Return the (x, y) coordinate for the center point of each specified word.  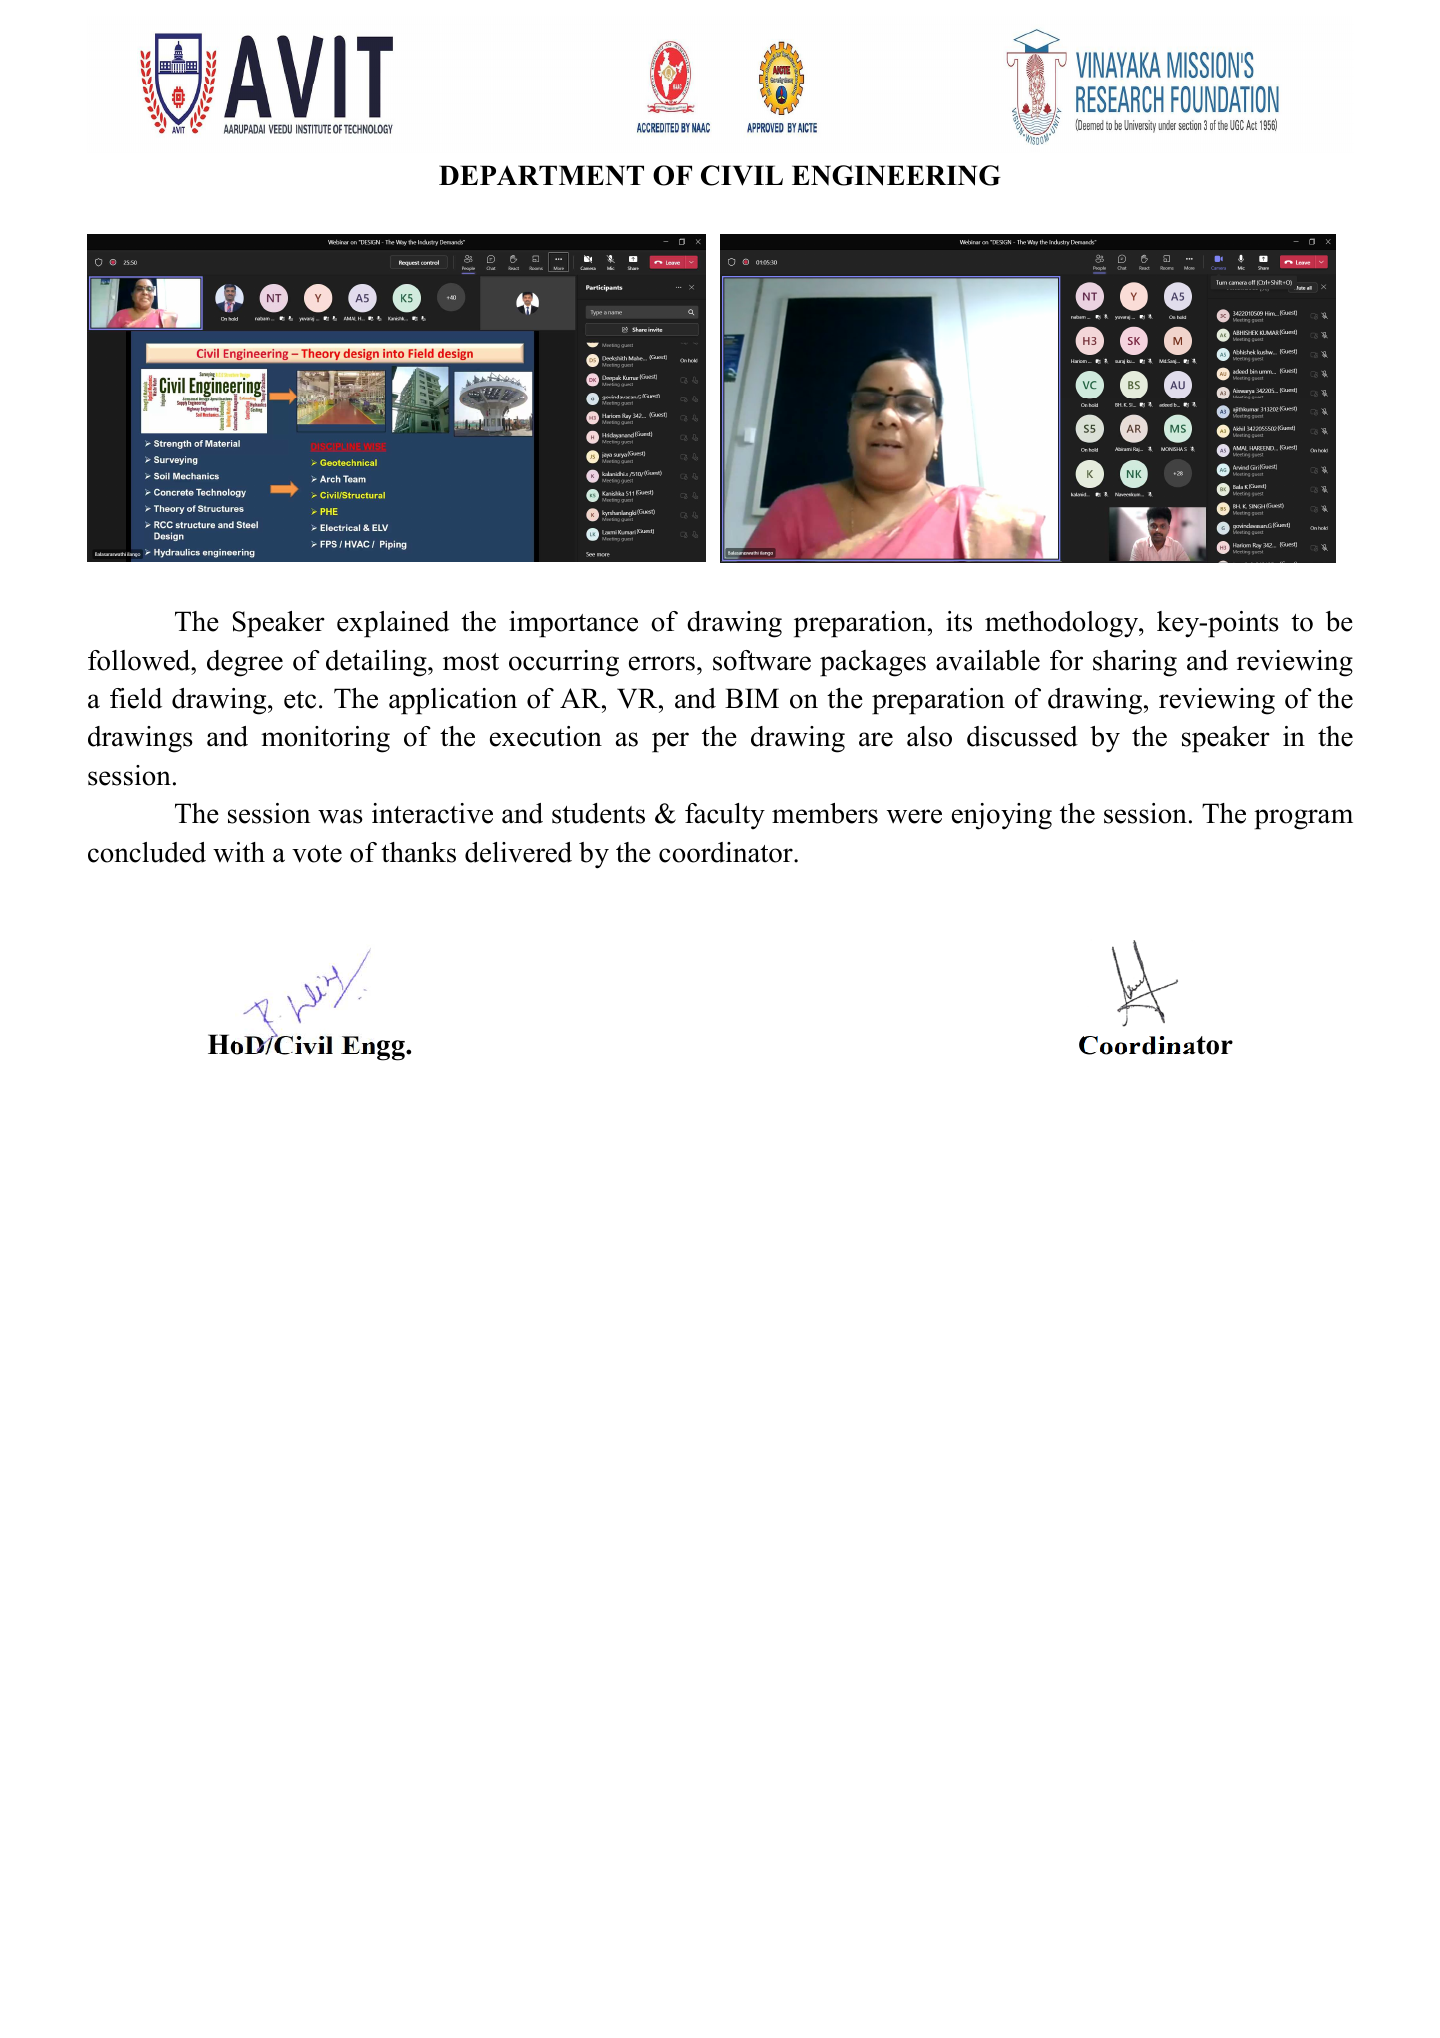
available (988, 660)
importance (573, 624)
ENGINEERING (896, 175)
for (1066, 660)
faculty (725, 816)
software (762, 660)
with (239, 852)
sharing (1135, 663)
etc (300, 700)
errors (662, 663)
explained (393, 624)
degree (245, 663)
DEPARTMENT (541, 175)
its (959, 621)
